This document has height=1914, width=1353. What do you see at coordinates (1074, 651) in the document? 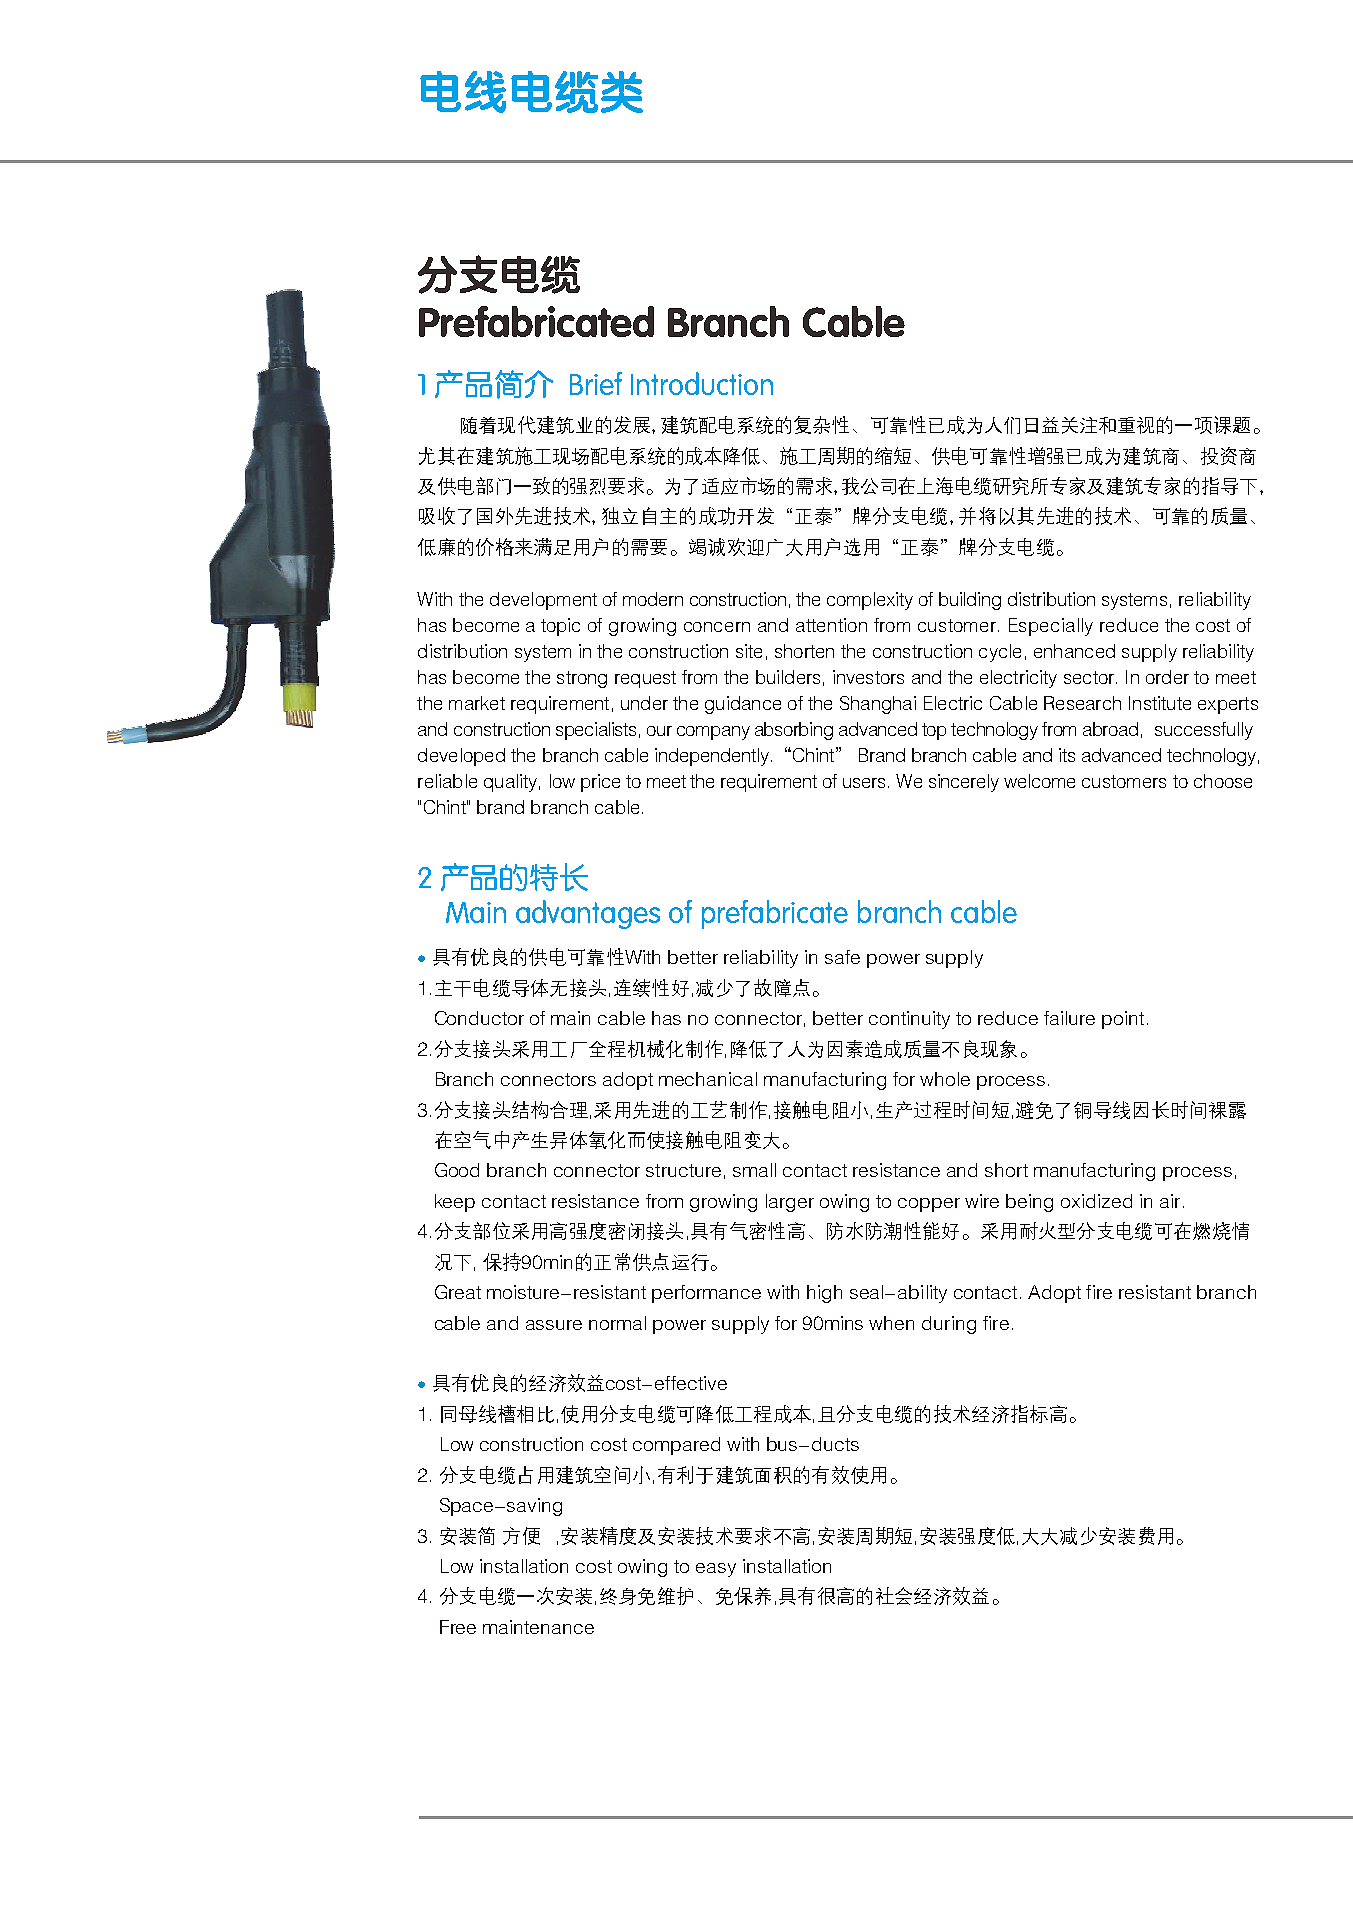
I see `enhanced` at bounding box center [1074, 651].
